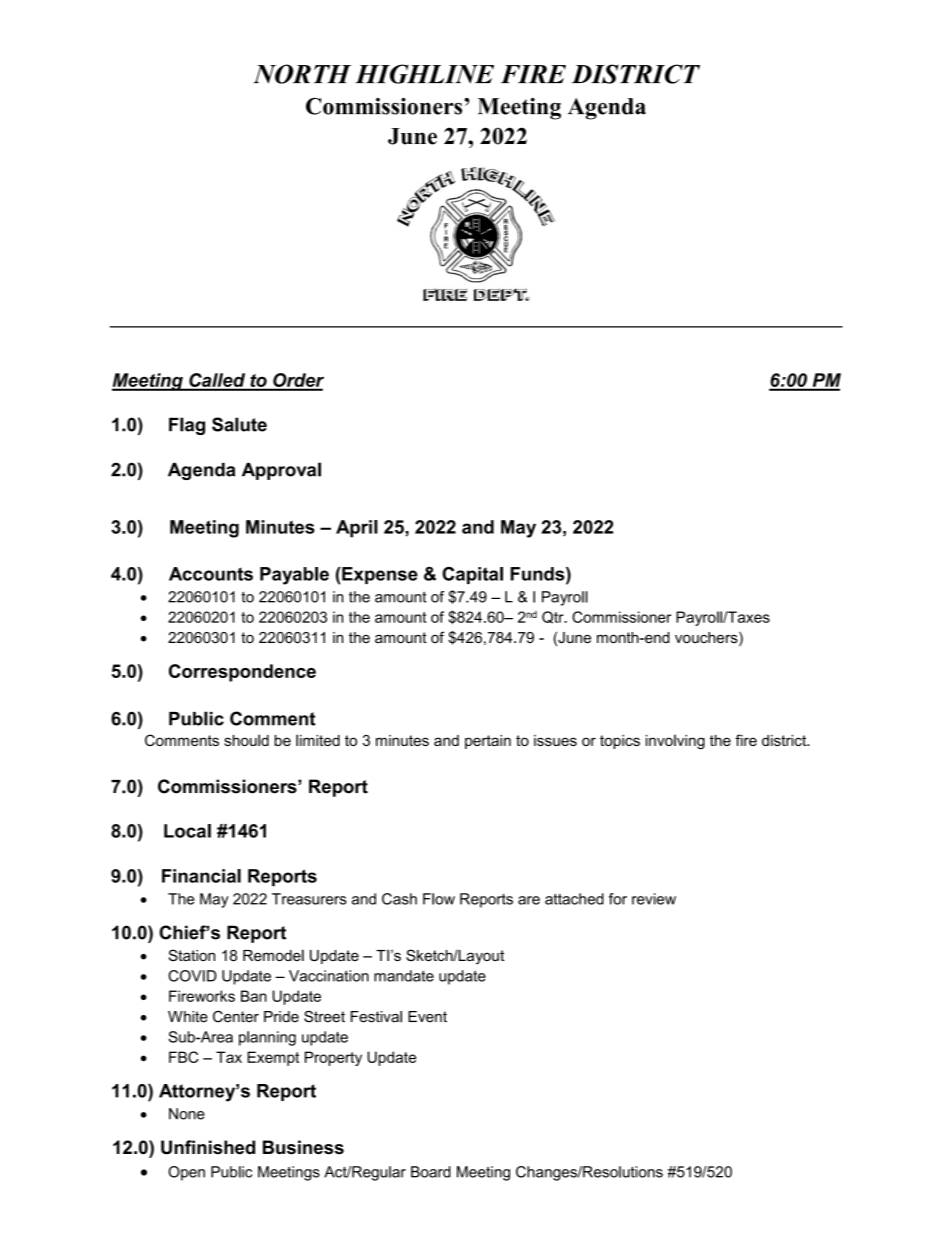 The height and width of the screenshot is (1233, 952). What do you see at coordinates (208, 1147) in the screenshot?
I see `Unfinished` at bounding box center [208, 1147].
